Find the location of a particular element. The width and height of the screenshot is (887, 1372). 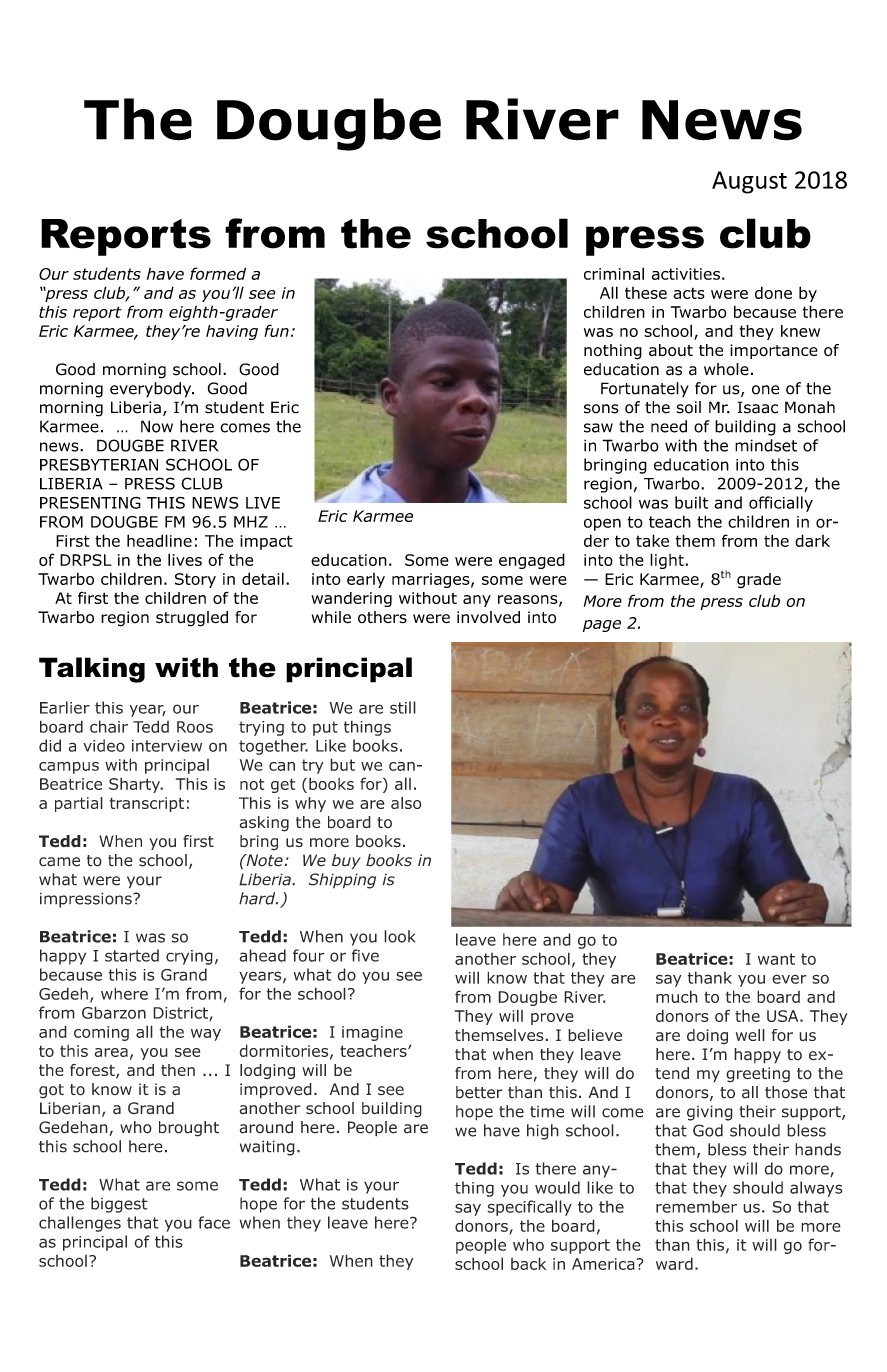

criminal is located at coordinates (614, 273).
